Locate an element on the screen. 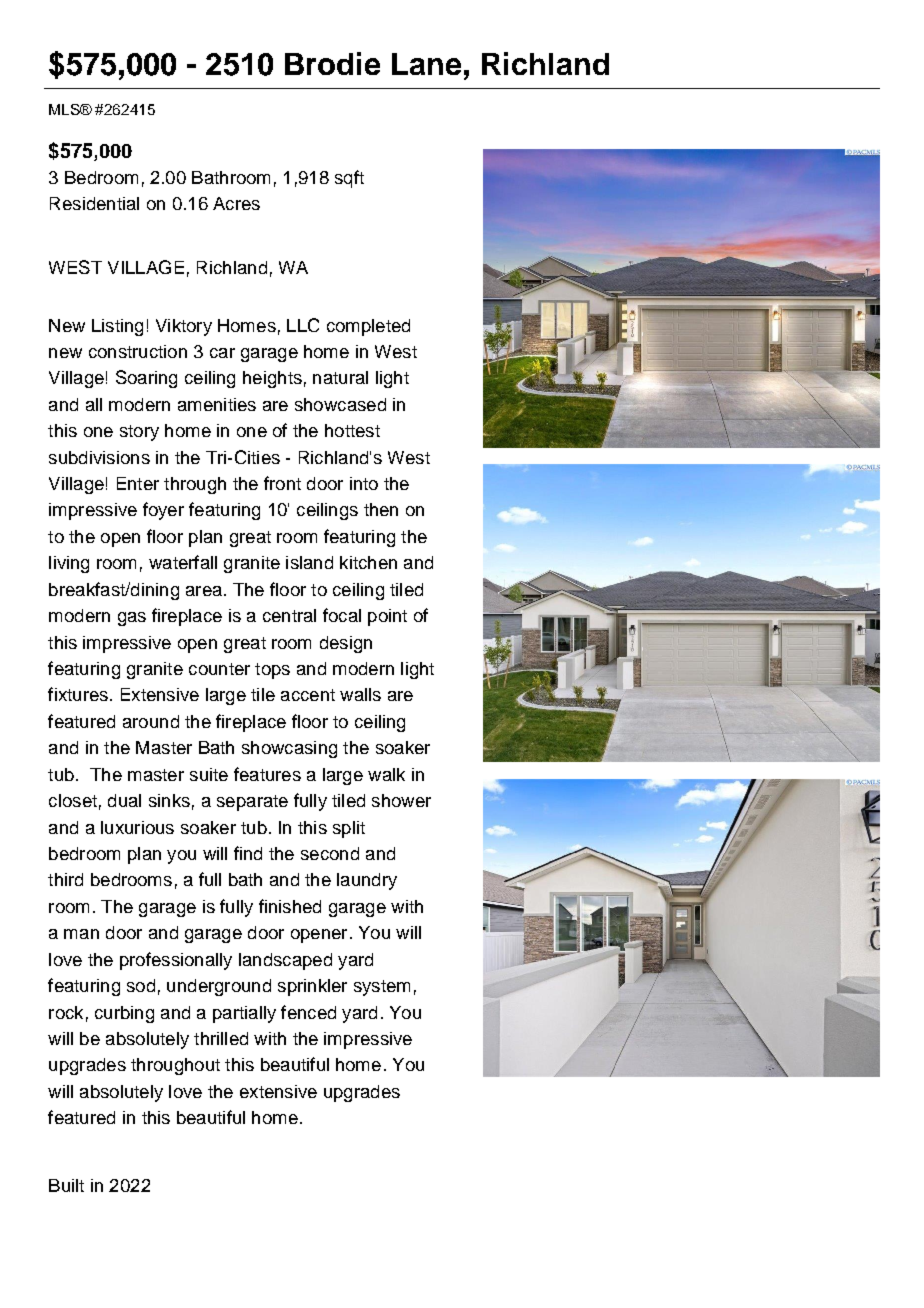 The width and height of the screenshot is (924, 1308). Acres is located at coordinates (236, 203).
